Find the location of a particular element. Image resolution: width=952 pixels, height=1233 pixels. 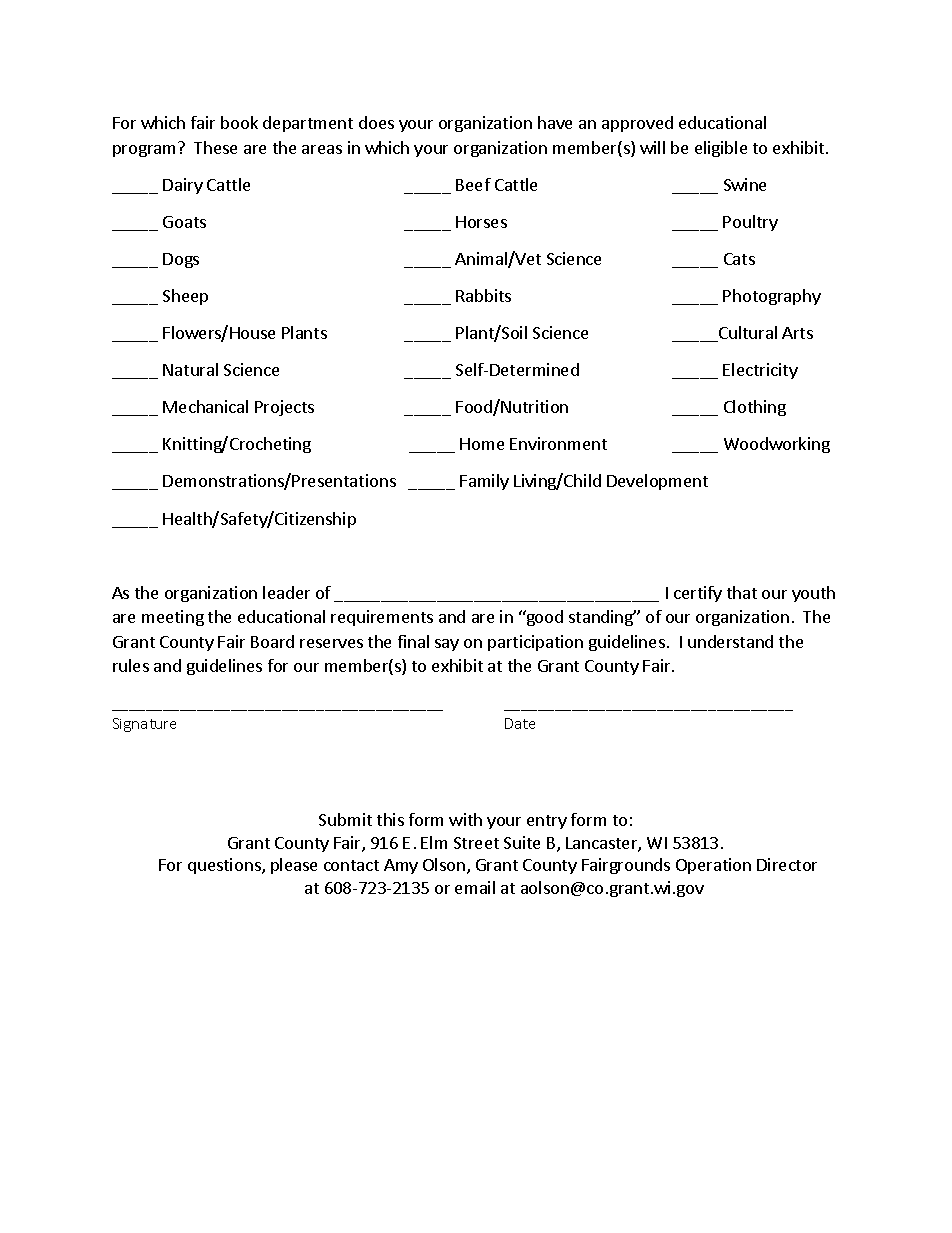

Signature is located at coordinates (144, 725).
